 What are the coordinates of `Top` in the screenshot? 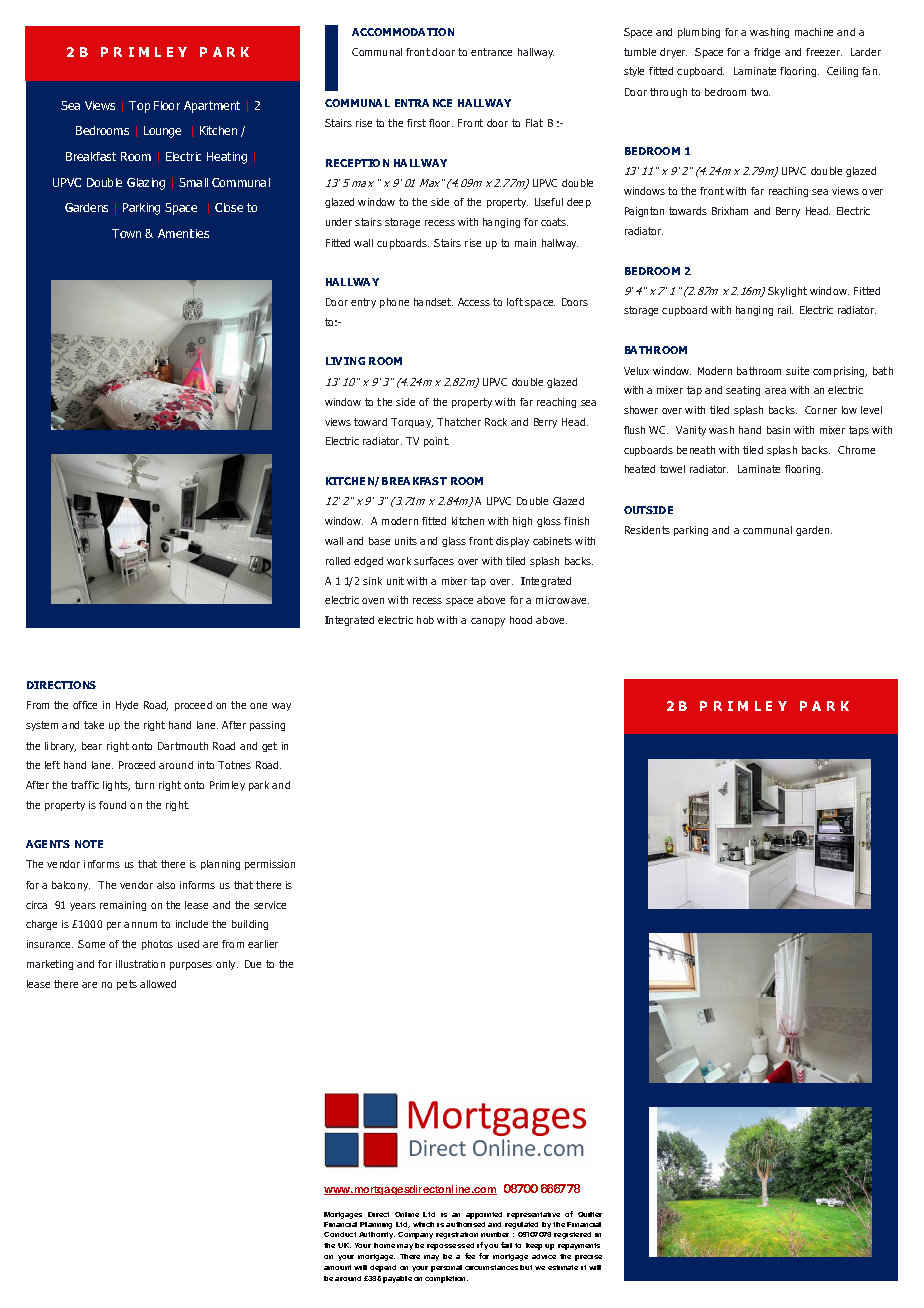 It's located at (139, 107).
